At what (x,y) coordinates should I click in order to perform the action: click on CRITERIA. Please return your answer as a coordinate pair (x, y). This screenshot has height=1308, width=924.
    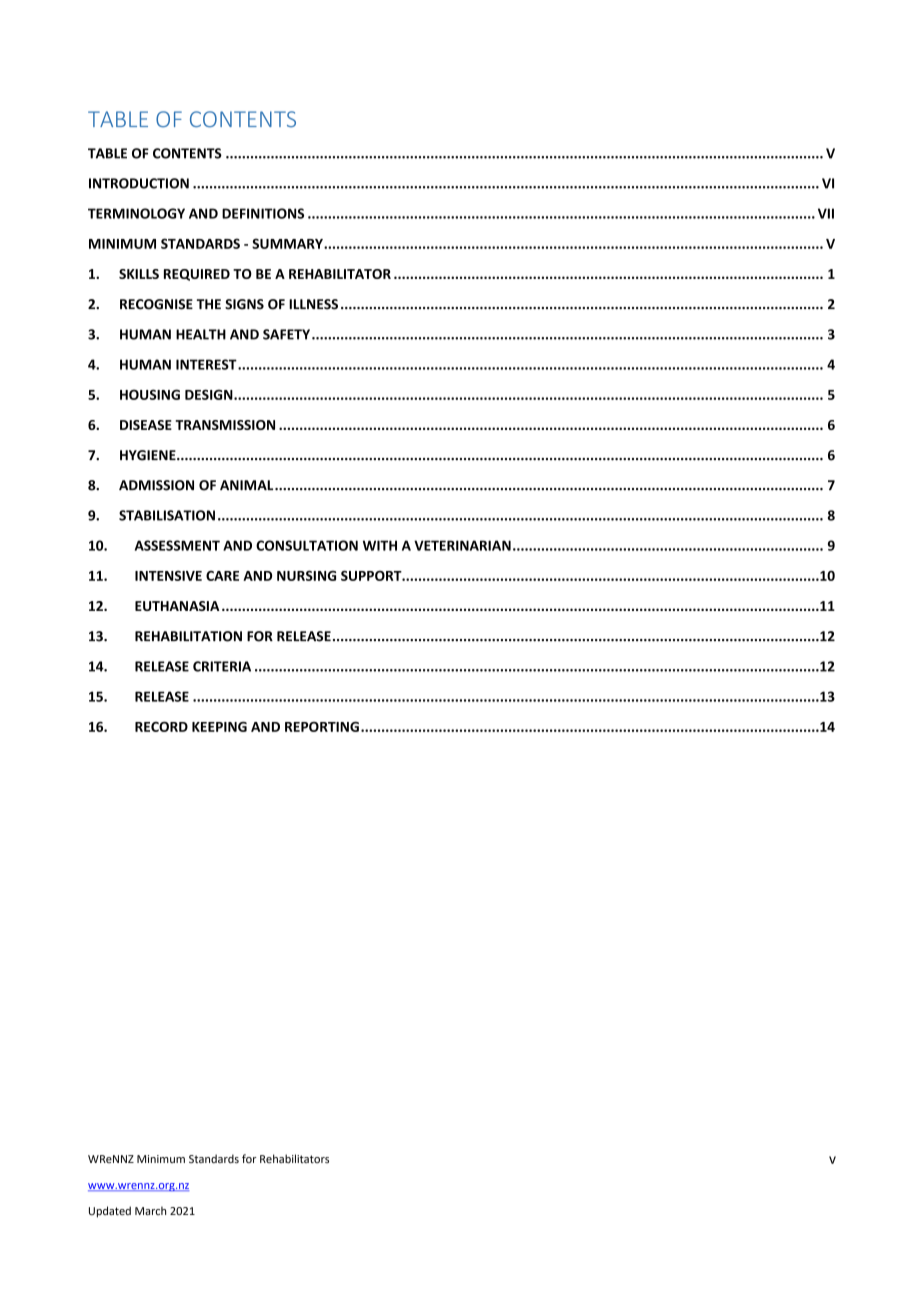
    Looking at the image, I should click on (222, 666).
